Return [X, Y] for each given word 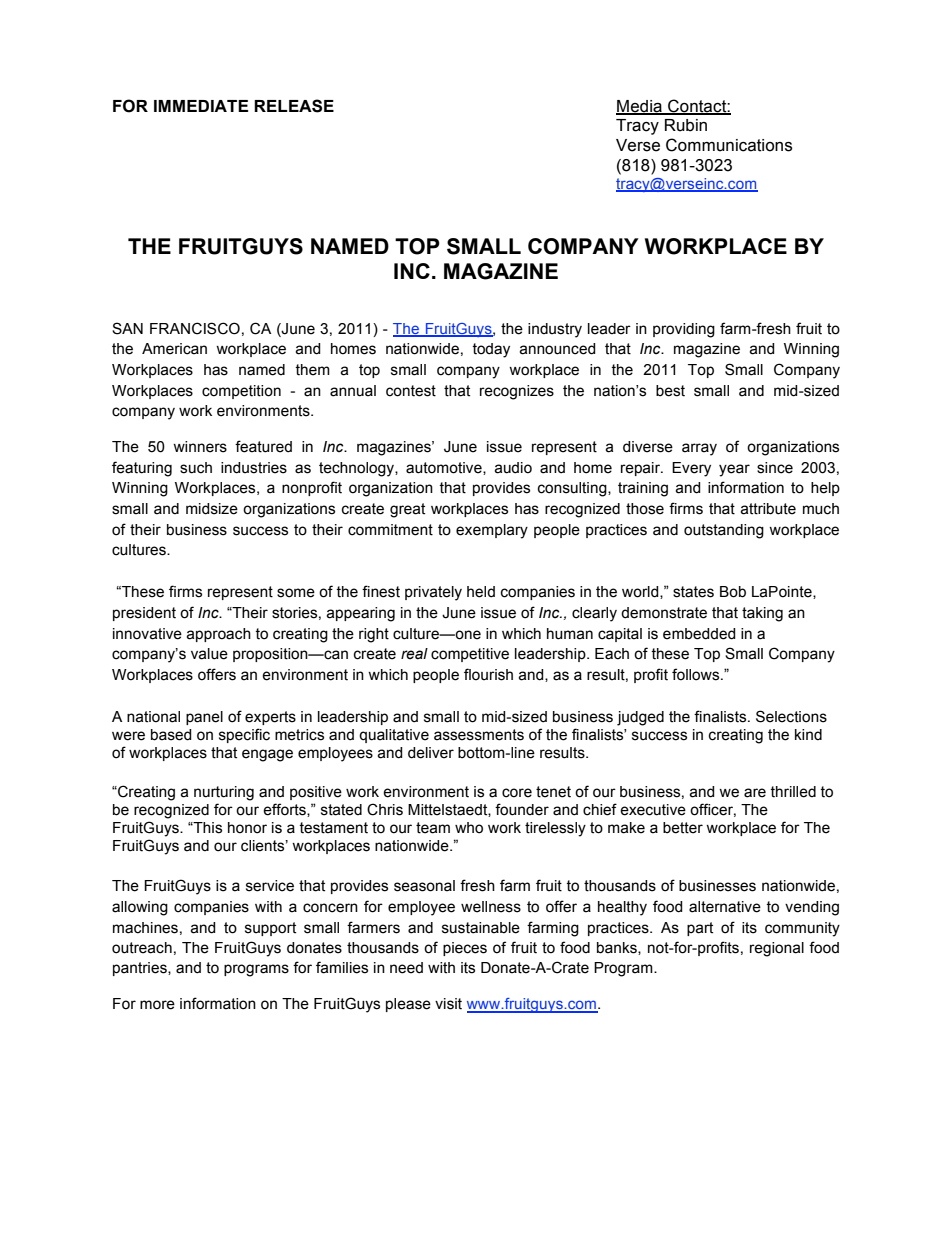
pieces [465, 949]
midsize [212, 509]
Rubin [686, 125]
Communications [729, 145]
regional [777, 949]
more [157, 1005]
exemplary [492, 531]
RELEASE [294, 106]
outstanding [724, 531]
